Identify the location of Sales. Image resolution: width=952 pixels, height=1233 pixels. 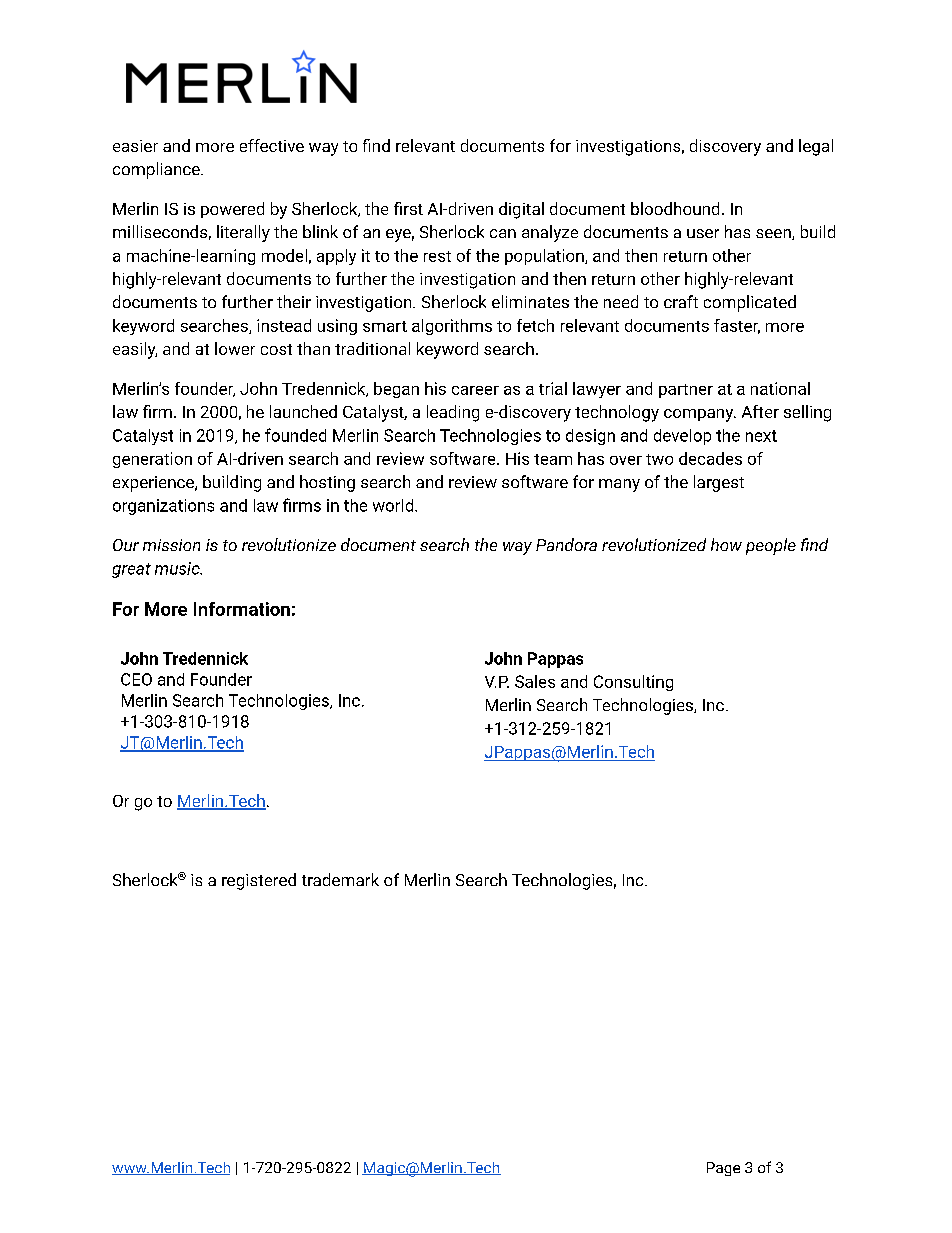
(535, 681).
